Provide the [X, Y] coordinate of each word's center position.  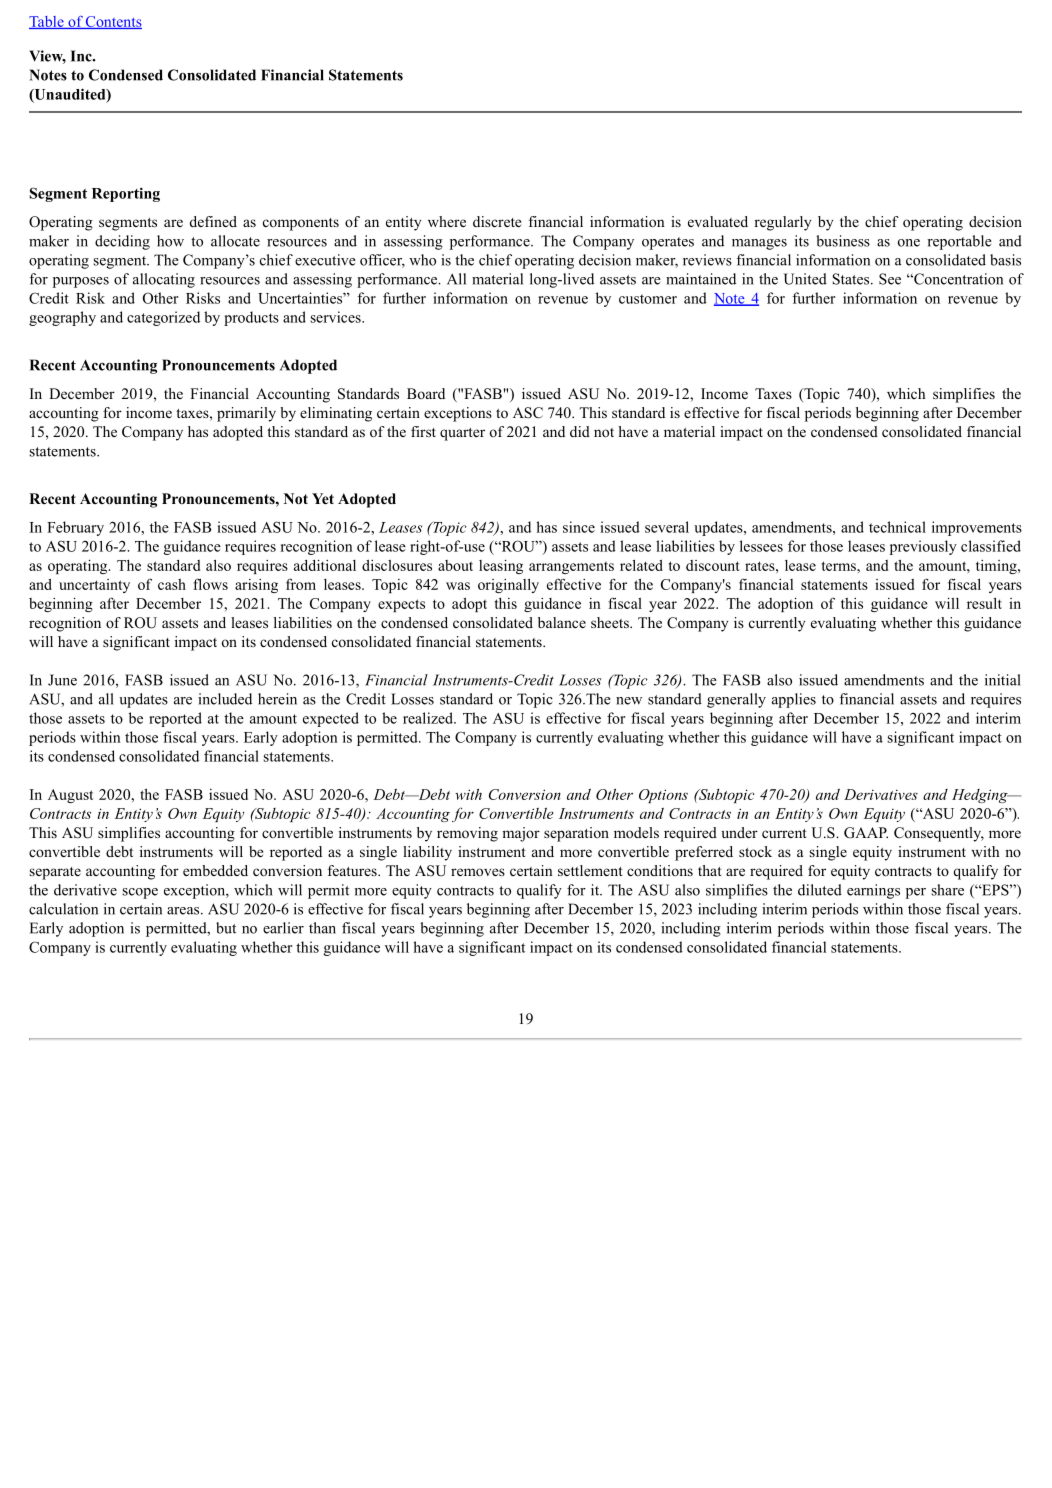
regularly [782, 223]
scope [140, 893]
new [629, 701]
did [580, 431]
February [75, 528]
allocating [164, 280]
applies [794, 700]
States [852, 279]
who [422, 260]
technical [897, 527]
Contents [113, 22]
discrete [497, 221]
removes [478, 872]
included [225, 699]
